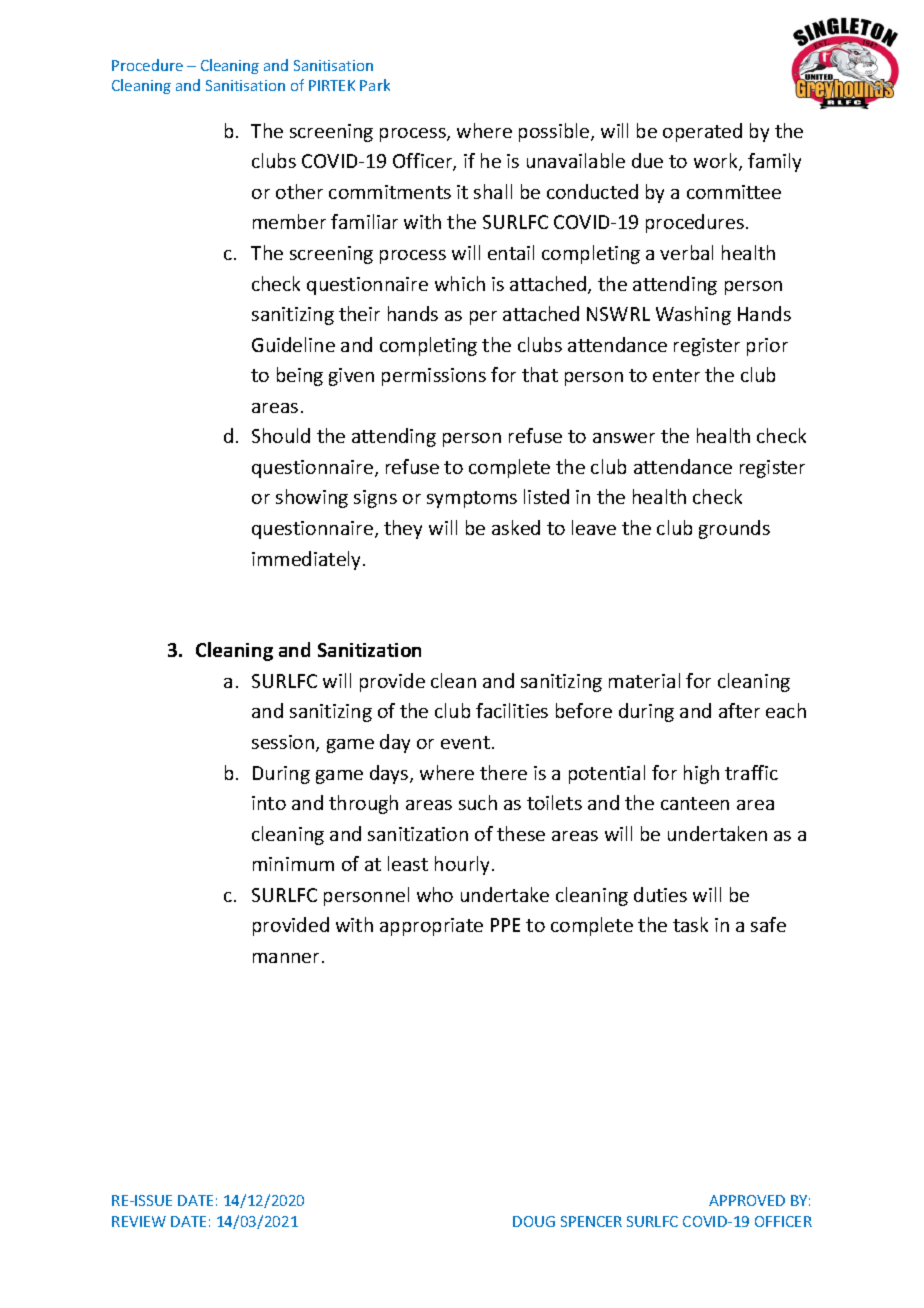 The width and height of the screenshot is (924, 1308). What do you see at coordinates (695, 803) in the screenshot?
I see `canteen` at bounding box center [695, 803].
